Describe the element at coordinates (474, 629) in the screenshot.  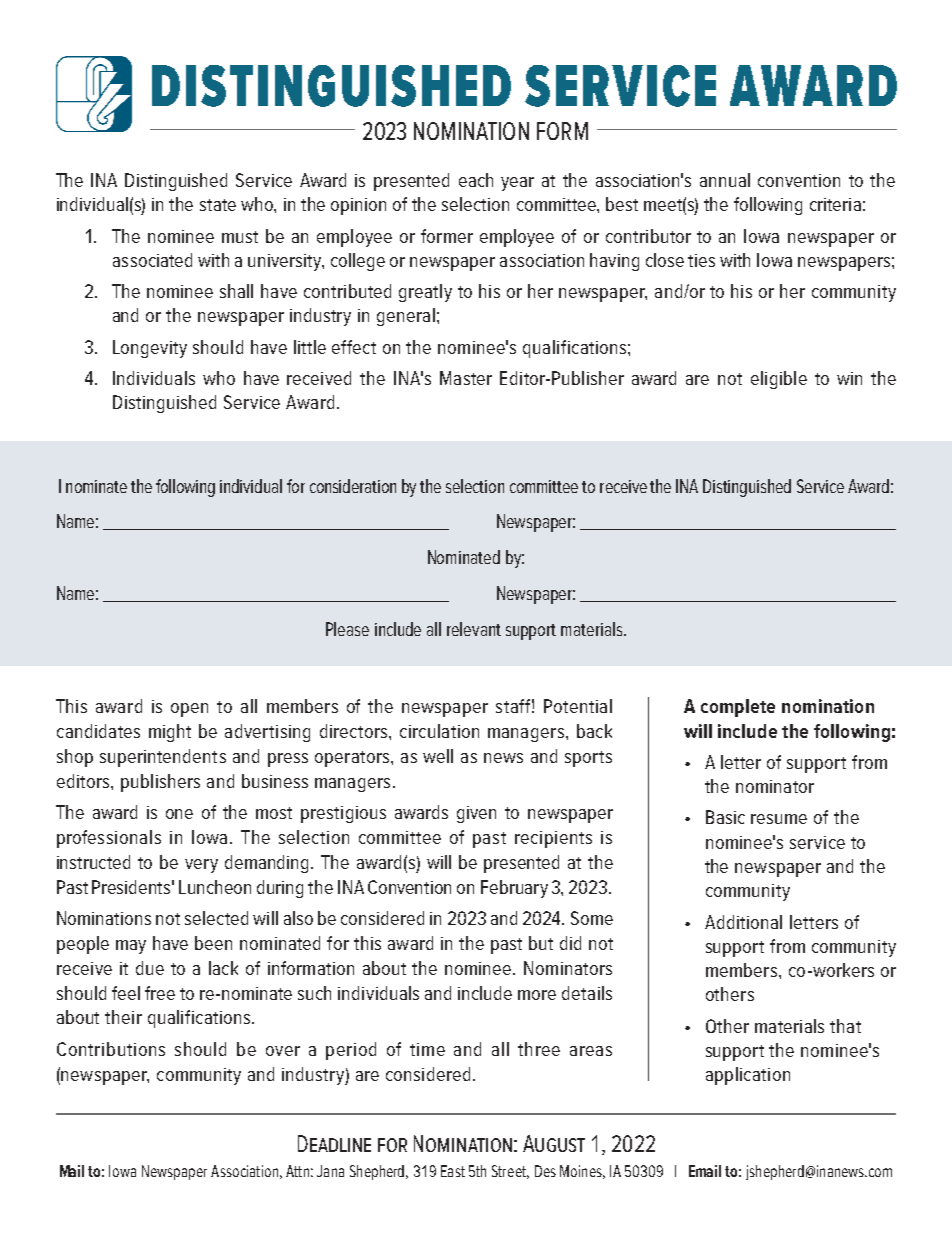
I see `relevant` at that location.
